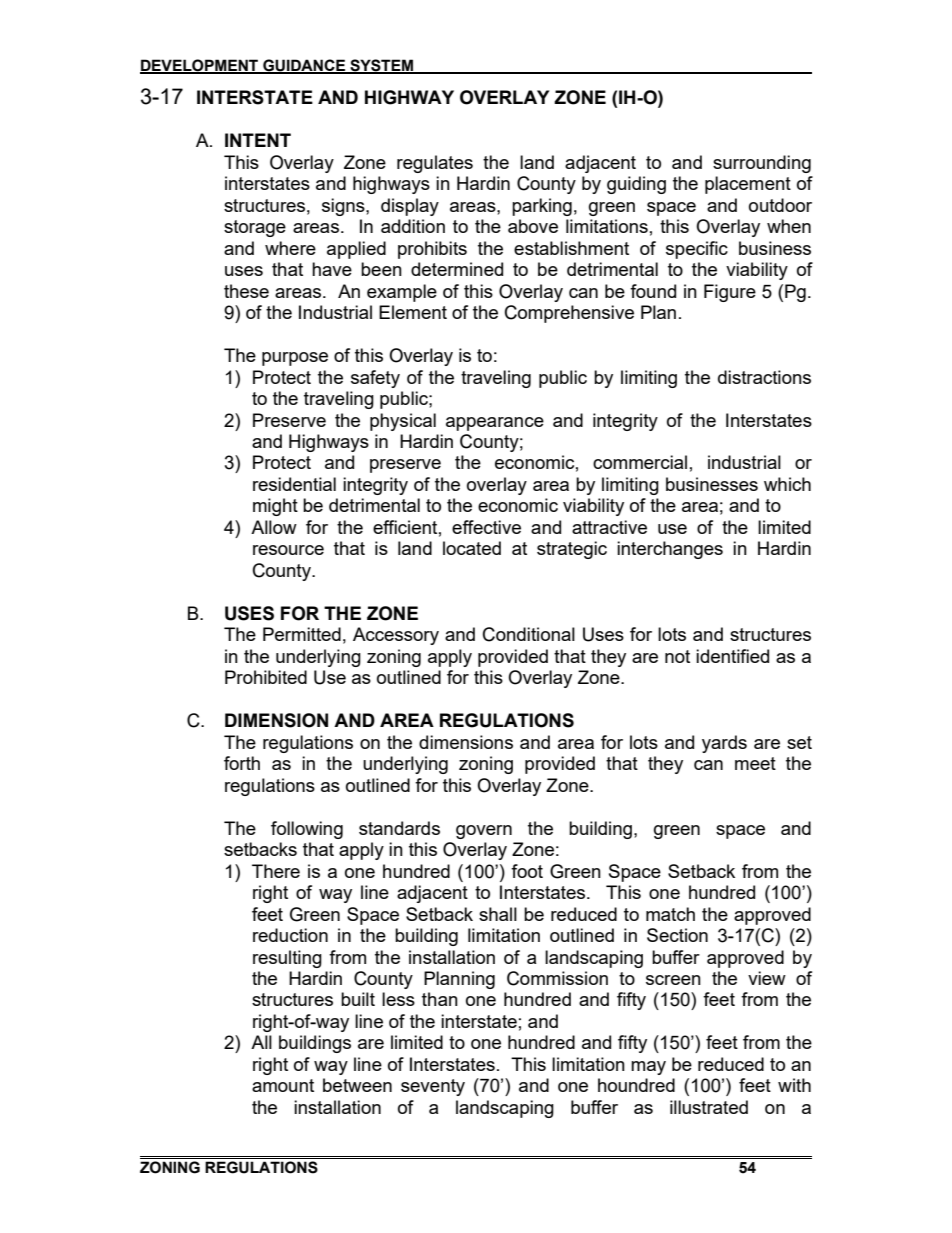 The height and width of the screenshot is (1233, 952). What do you see at coordinates (288, 550) in the screenshot?
I see `resource` at bounding box center [288, 550].
